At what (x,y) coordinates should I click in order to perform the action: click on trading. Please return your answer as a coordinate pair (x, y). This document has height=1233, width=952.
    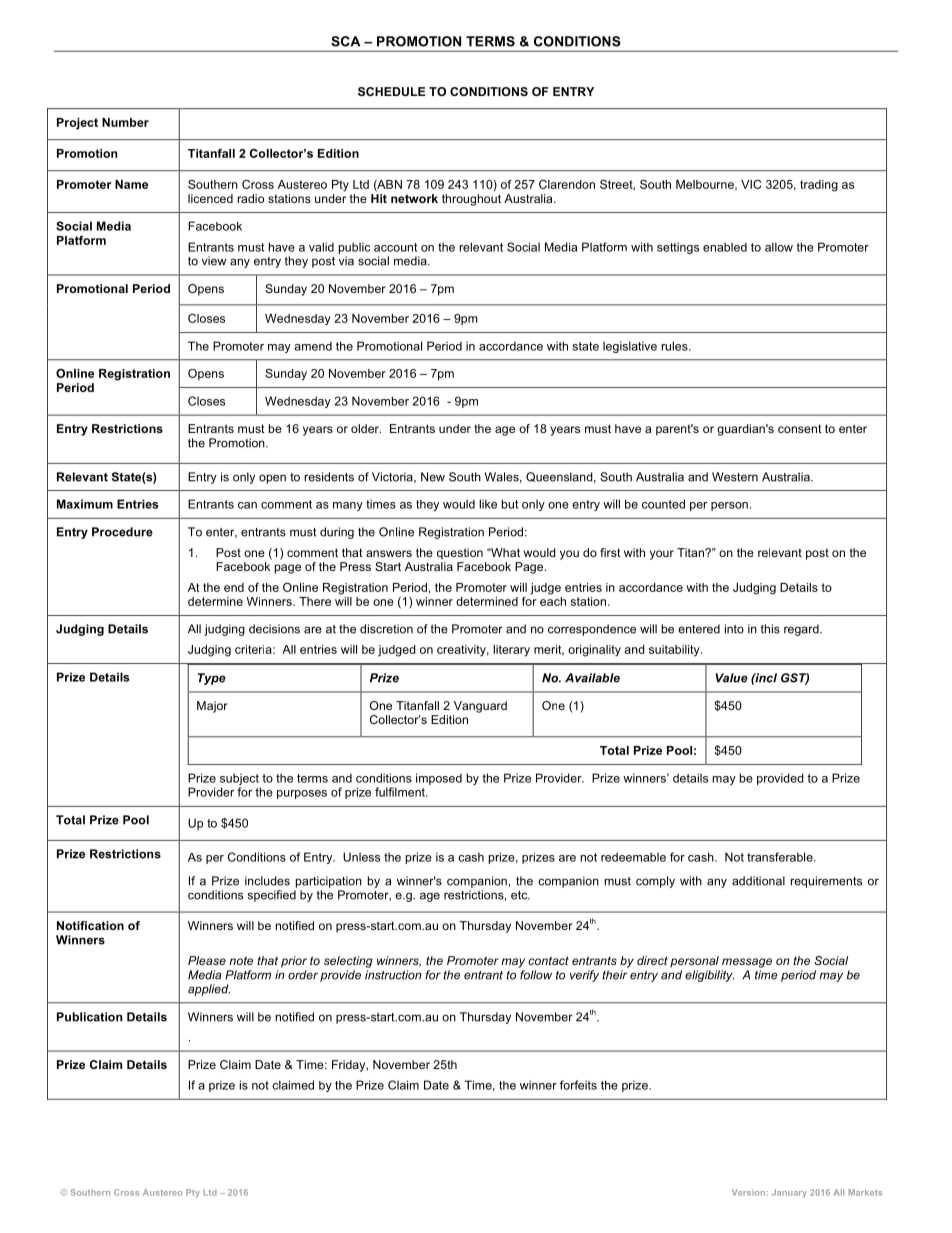
    Looking at the image, I should click on (819, 186).
